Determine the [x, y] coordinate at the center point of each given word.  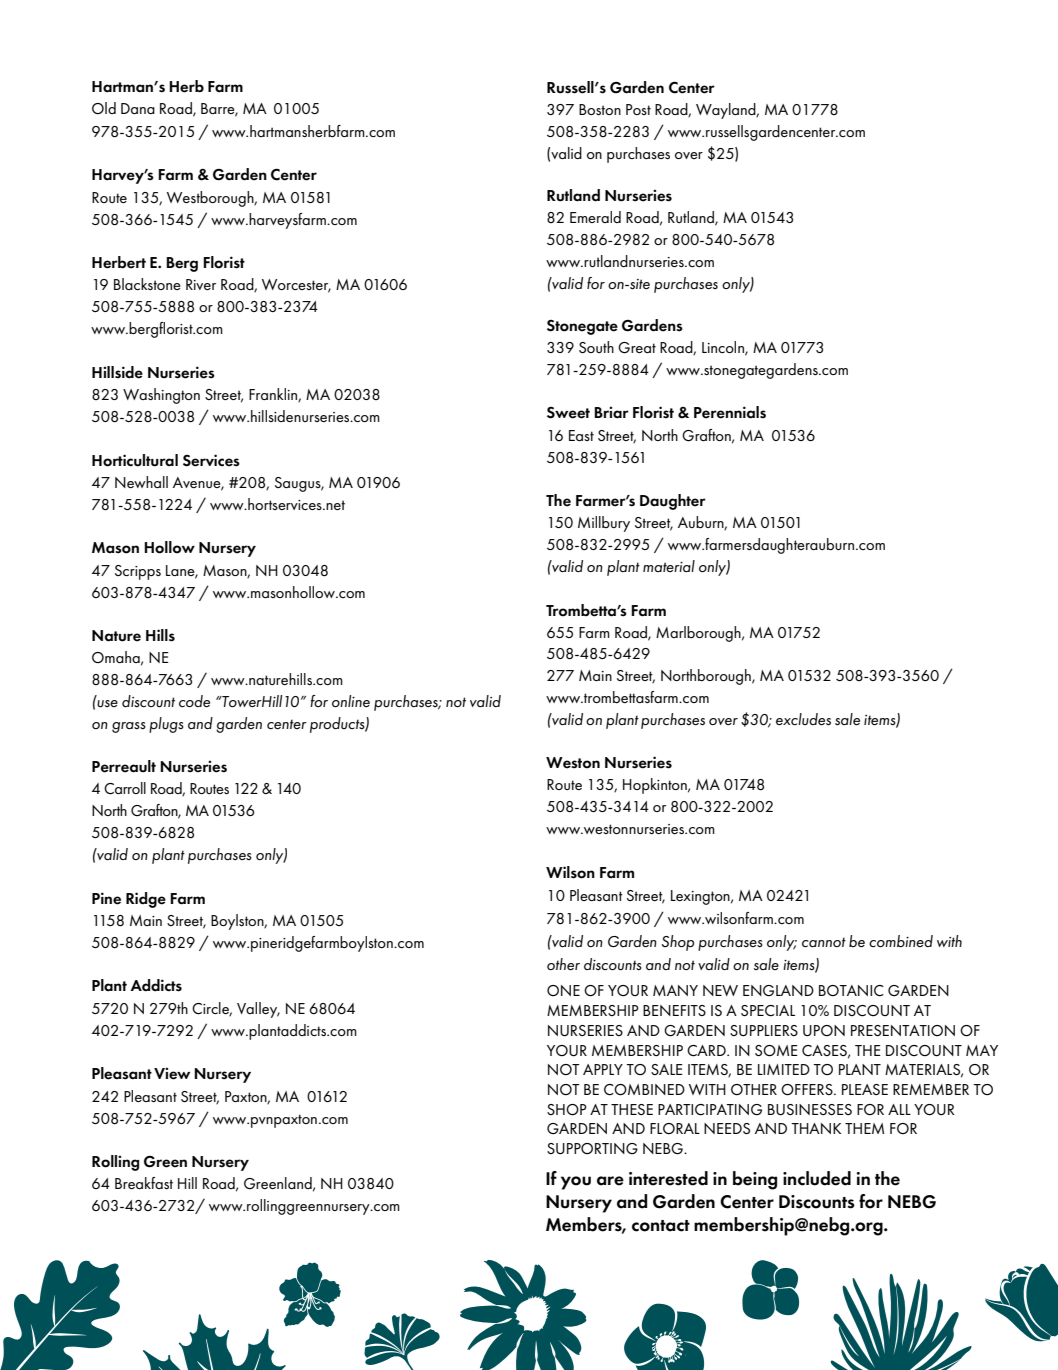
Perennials [730, 412]
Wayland [727, 111]
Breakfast [144, 1183]
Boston [600, 109]
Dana [138, 108]
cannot [824, 942]
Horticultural [135, 460]
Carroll [125, 788]
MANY [675, 990]
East [581, 435]
